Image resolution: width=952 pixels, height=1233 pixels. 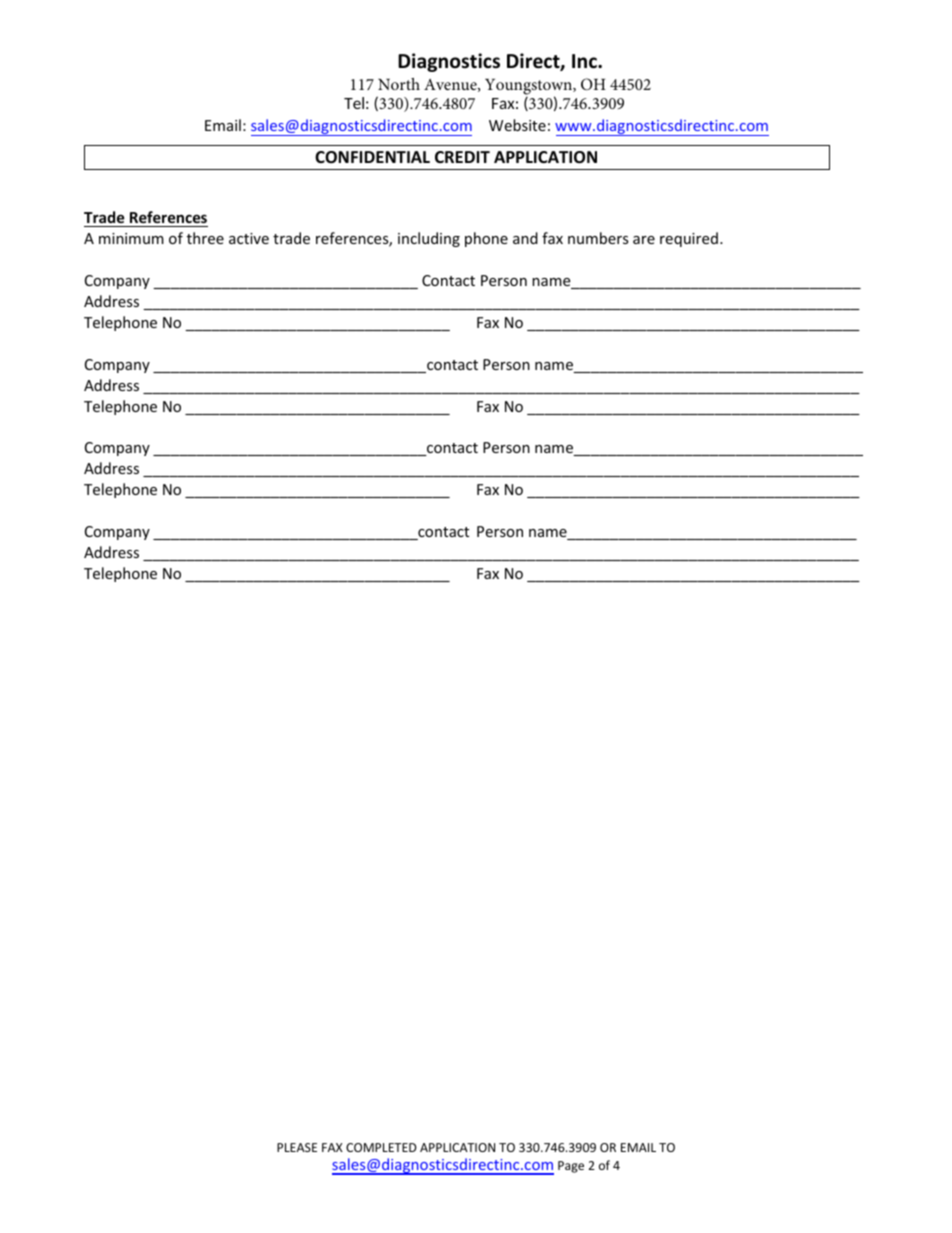 What do you see at coordinates (517, 125) in the screenshot?
I see `Website` at bounding box center [517, 125].
